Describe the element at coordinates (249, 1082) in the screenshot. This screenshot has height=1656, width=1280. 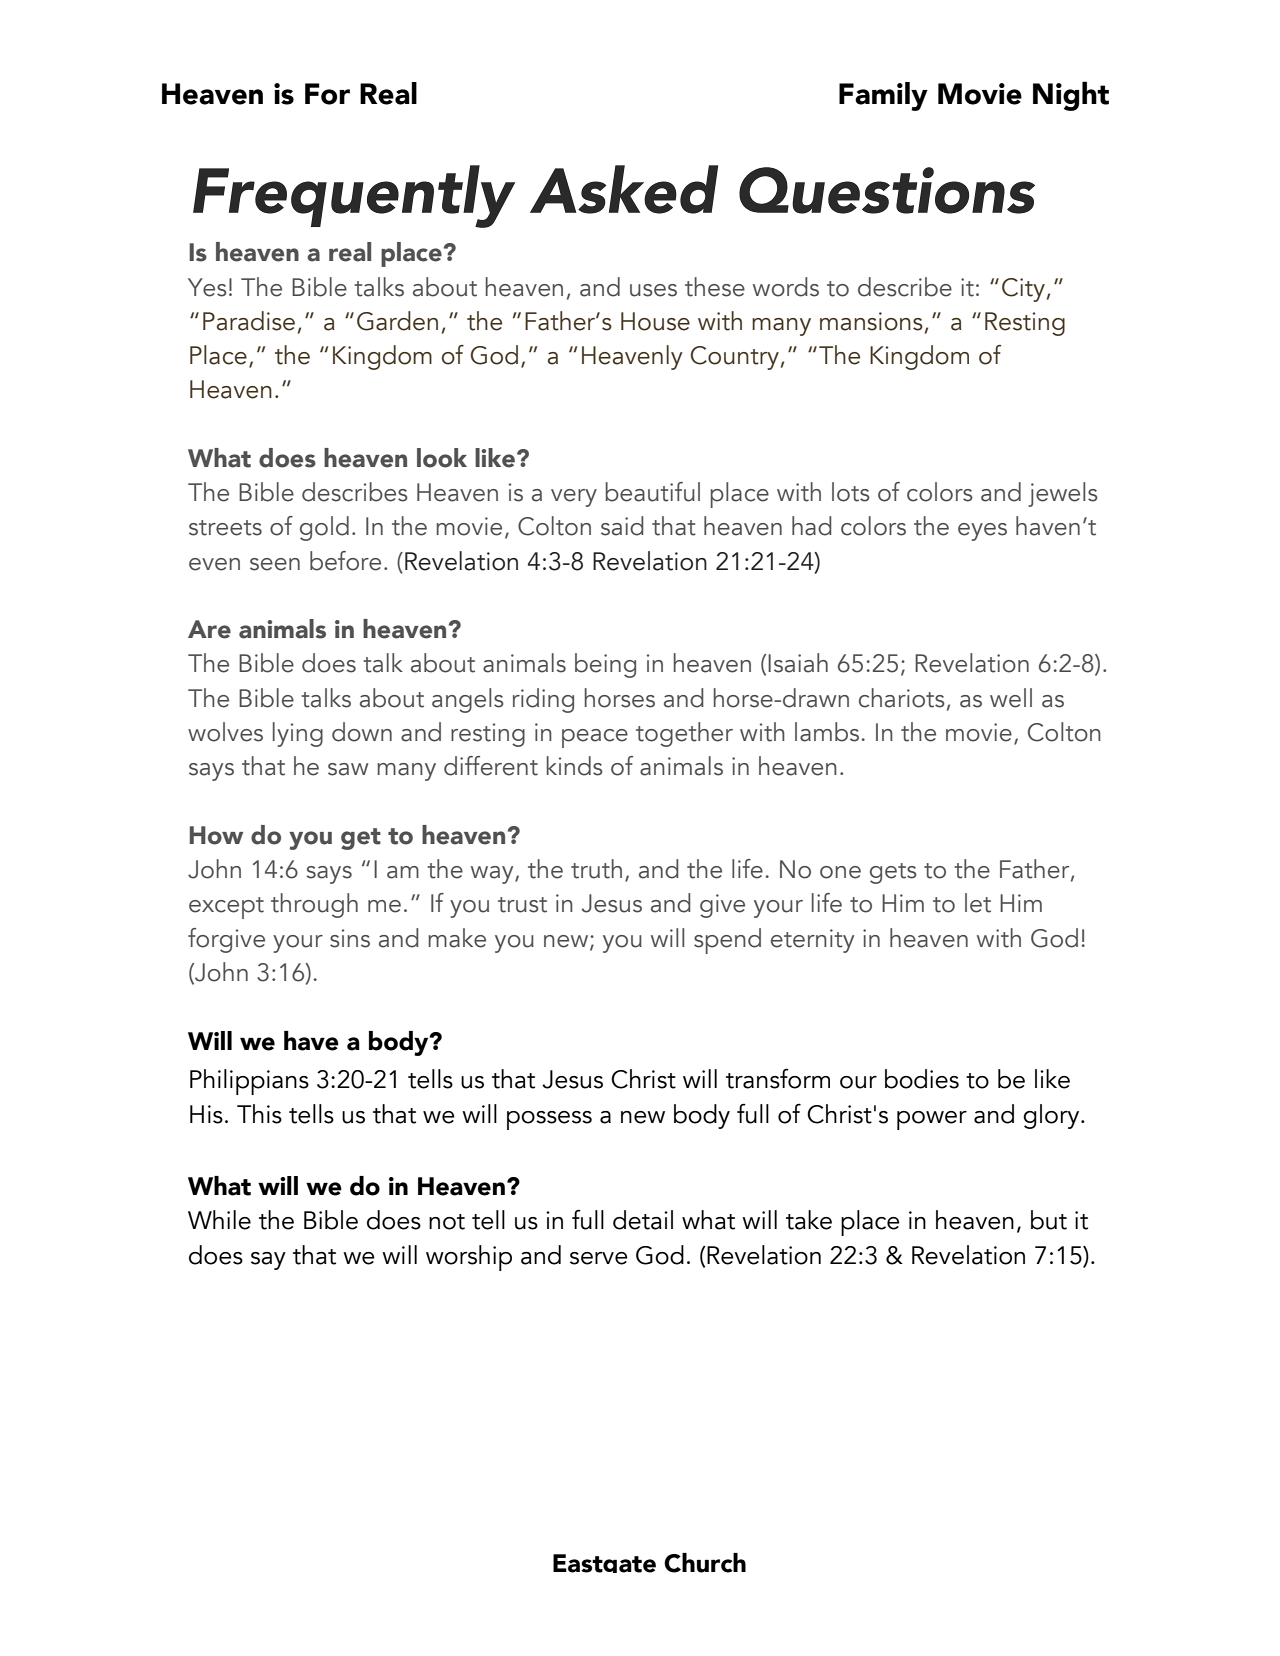
I see `Philippians` at that location.
